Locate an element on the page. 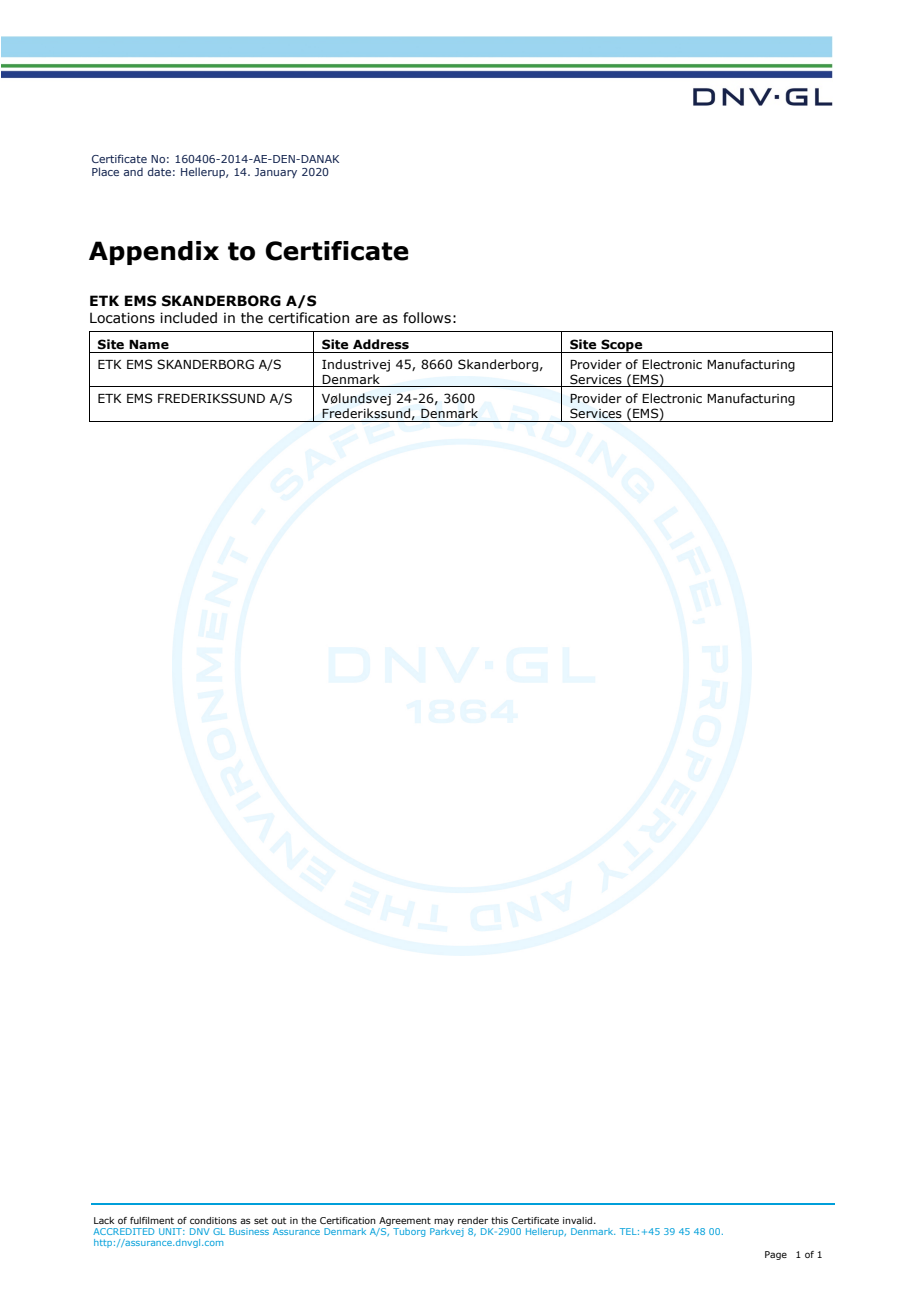 The width and height of the image is (924, 1308). may is located at coordinates (444, 1222).
